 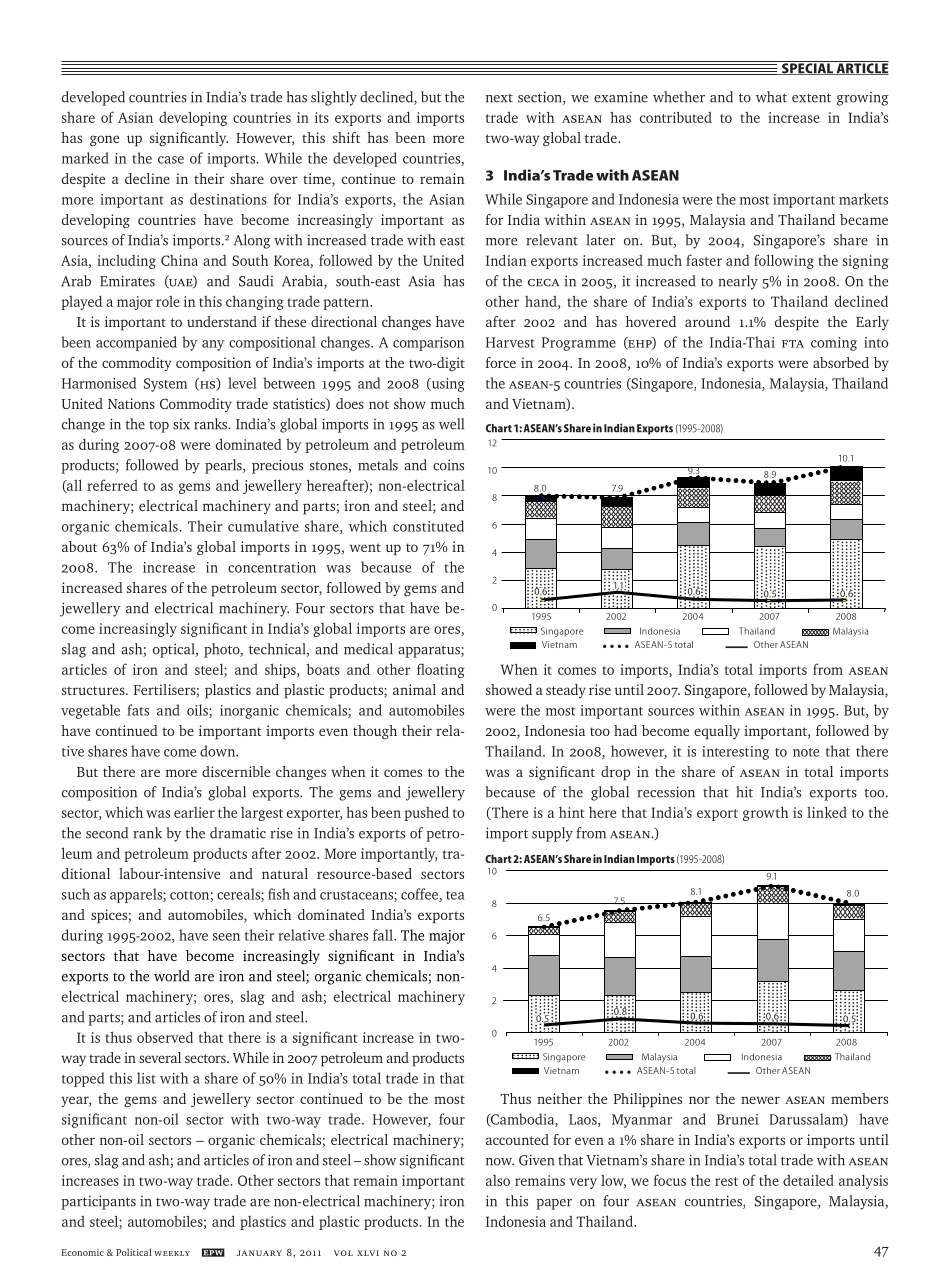 I want to click on Weekly, so click(x=172, y=1253).
